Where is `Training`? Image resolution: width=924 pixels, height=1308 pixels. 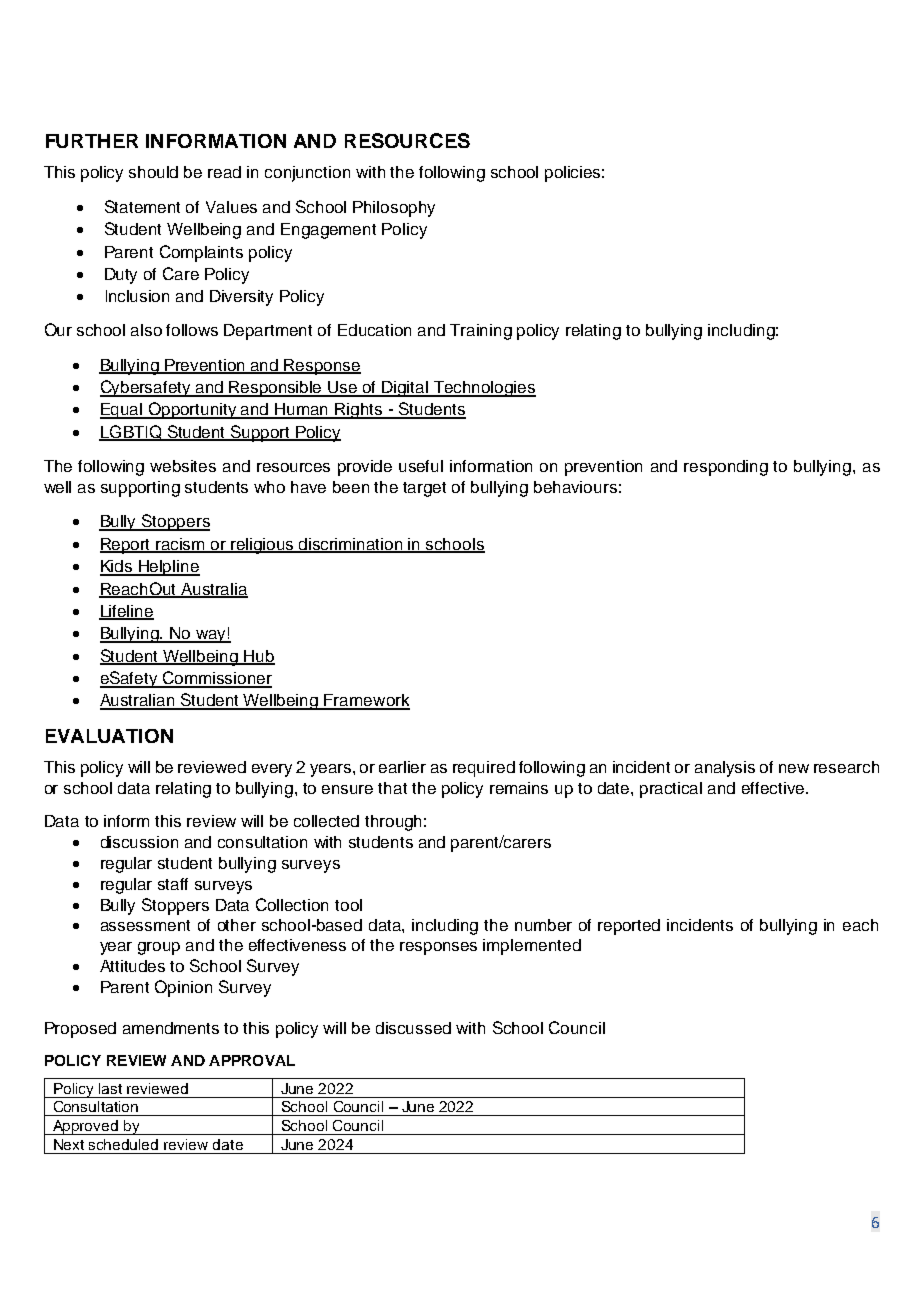 Training is located at coordinates (481, 332).
